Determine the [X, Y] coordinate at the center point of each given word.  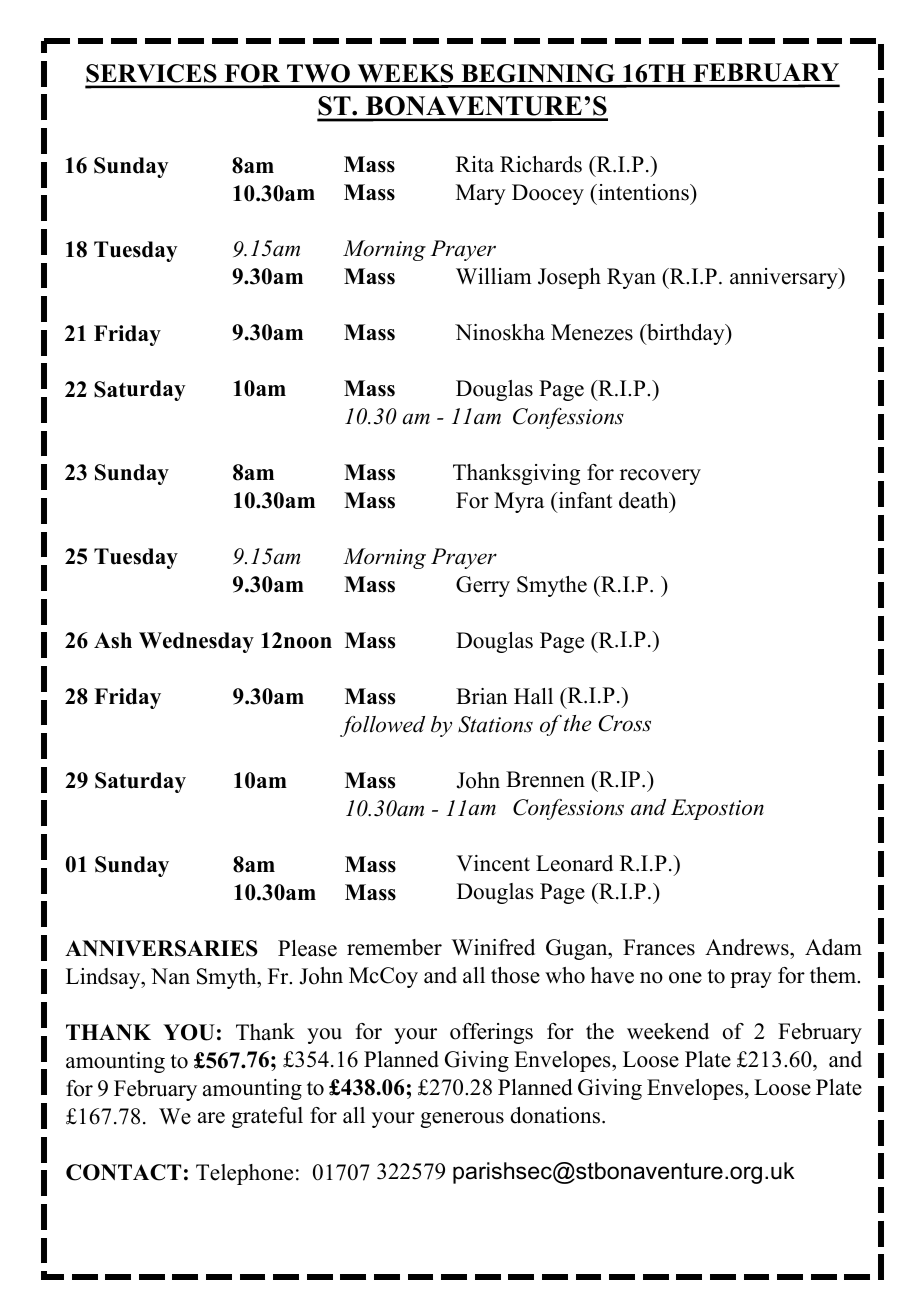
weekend [668, 1031]
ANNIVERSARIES [161, 948]
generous [462, 1120]
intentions [643, 192]
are [211, 1118]
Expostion [717, 809]
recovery [660, 477]
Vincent [493, 863]
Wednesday [196, 642]
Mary [481, 194]
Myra [519, 502]
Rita [475, 164]
